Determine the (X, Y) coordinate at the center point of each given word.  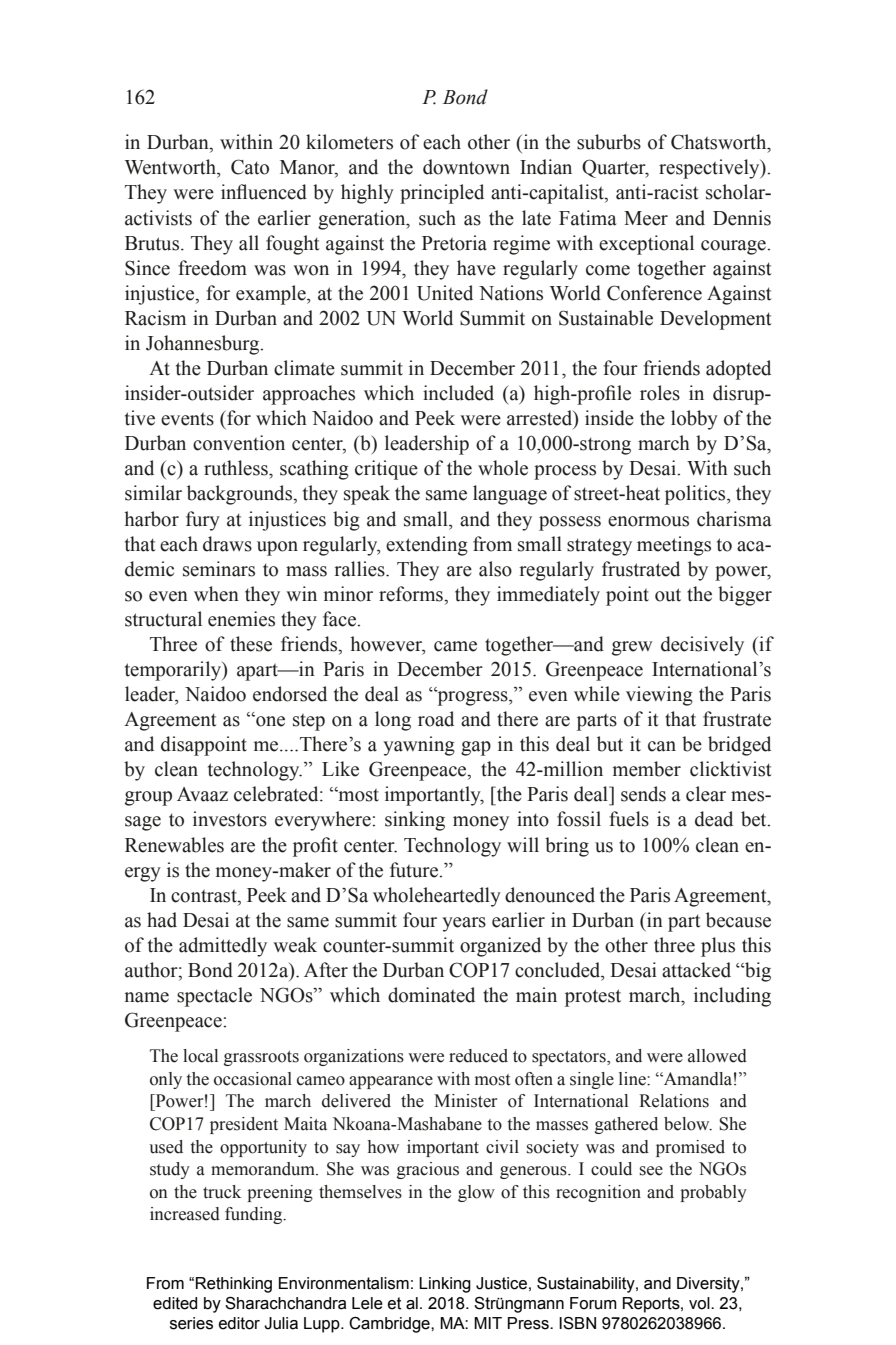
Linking (445, 1285)
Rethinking (234, 1285)
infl (234, 191)
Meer (646, 218)
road (436, 719)
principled (442, 194)
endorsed (290, 694)
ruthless (237, 468)
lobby (694, 420)
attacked (696, 970)
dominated (431, 995)
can (662, 746)
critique (386, 470)
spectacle (214, 997)
